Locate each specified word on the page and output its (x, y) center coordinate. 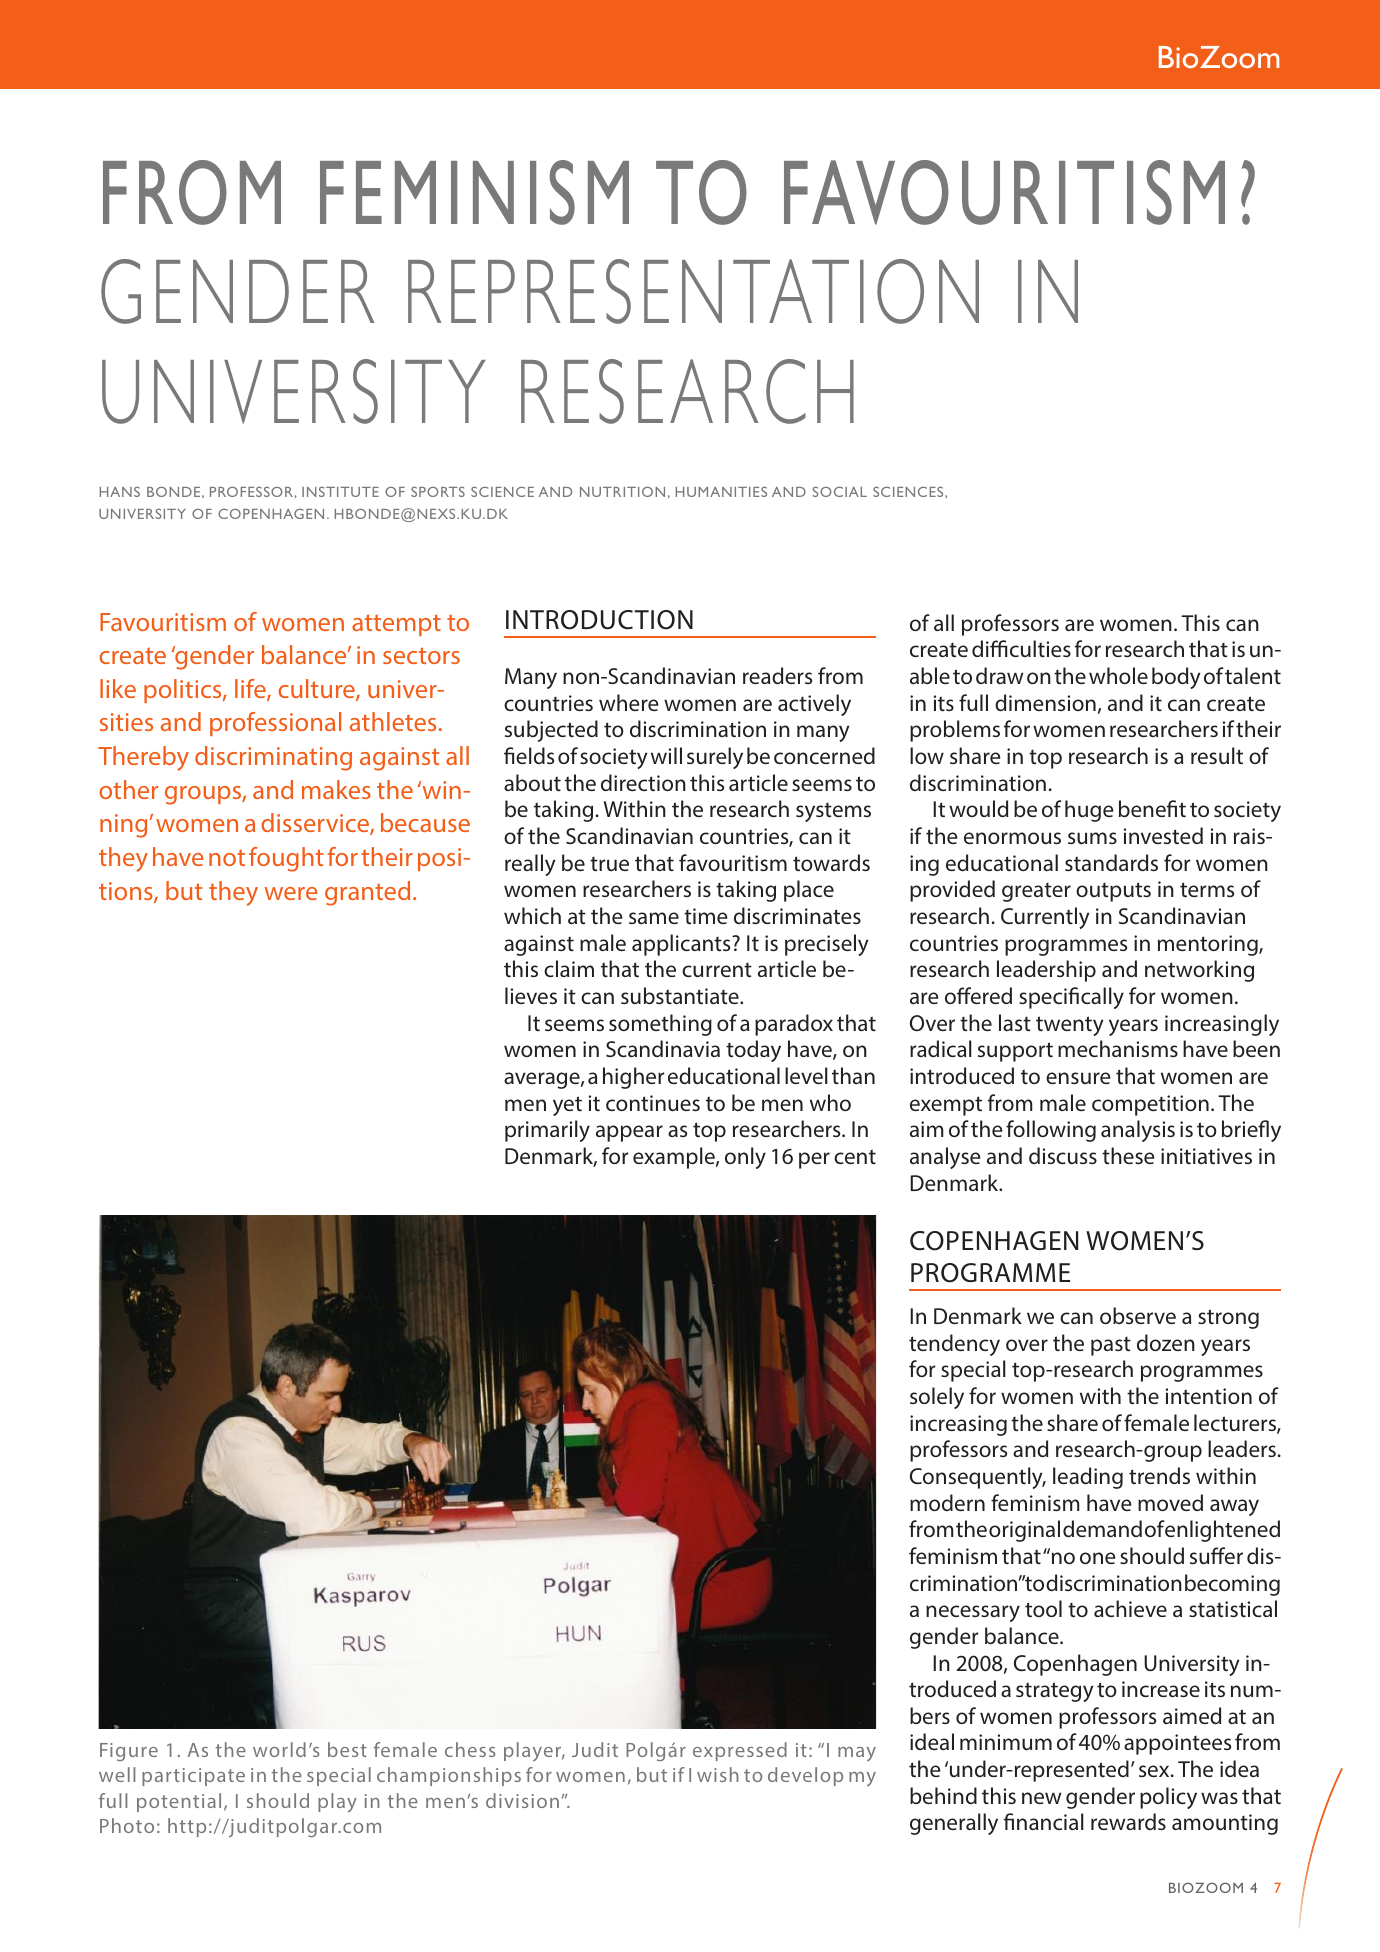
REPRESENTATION (693, 291)
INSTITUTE (340, 492)
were (291, 893)
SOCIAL (840, 491)
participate (193, 1777)
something (660, 1025)
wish (718, 1774)
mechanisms (1118, 1048)
